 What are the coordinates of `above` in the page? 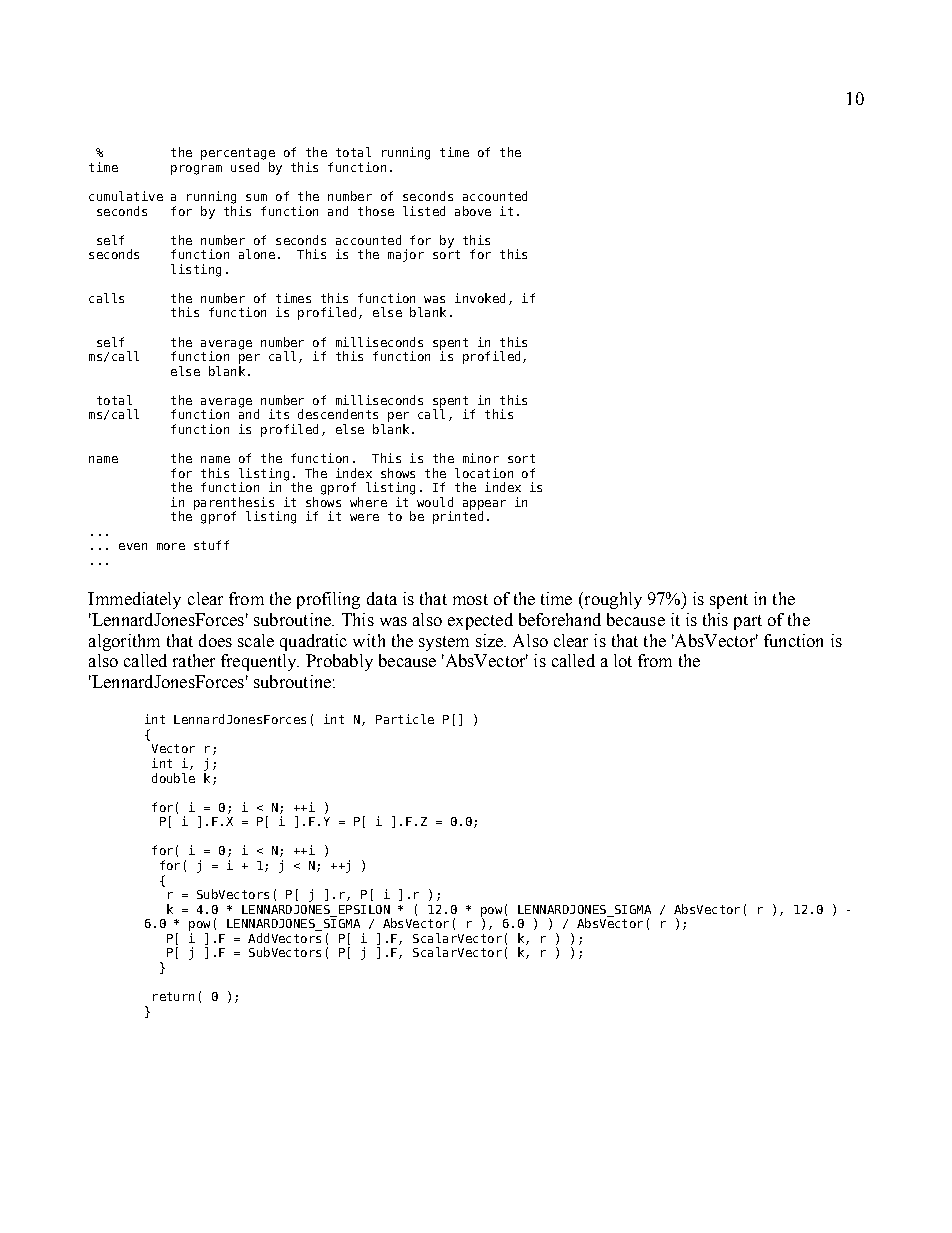 It's located at (473, 211).
